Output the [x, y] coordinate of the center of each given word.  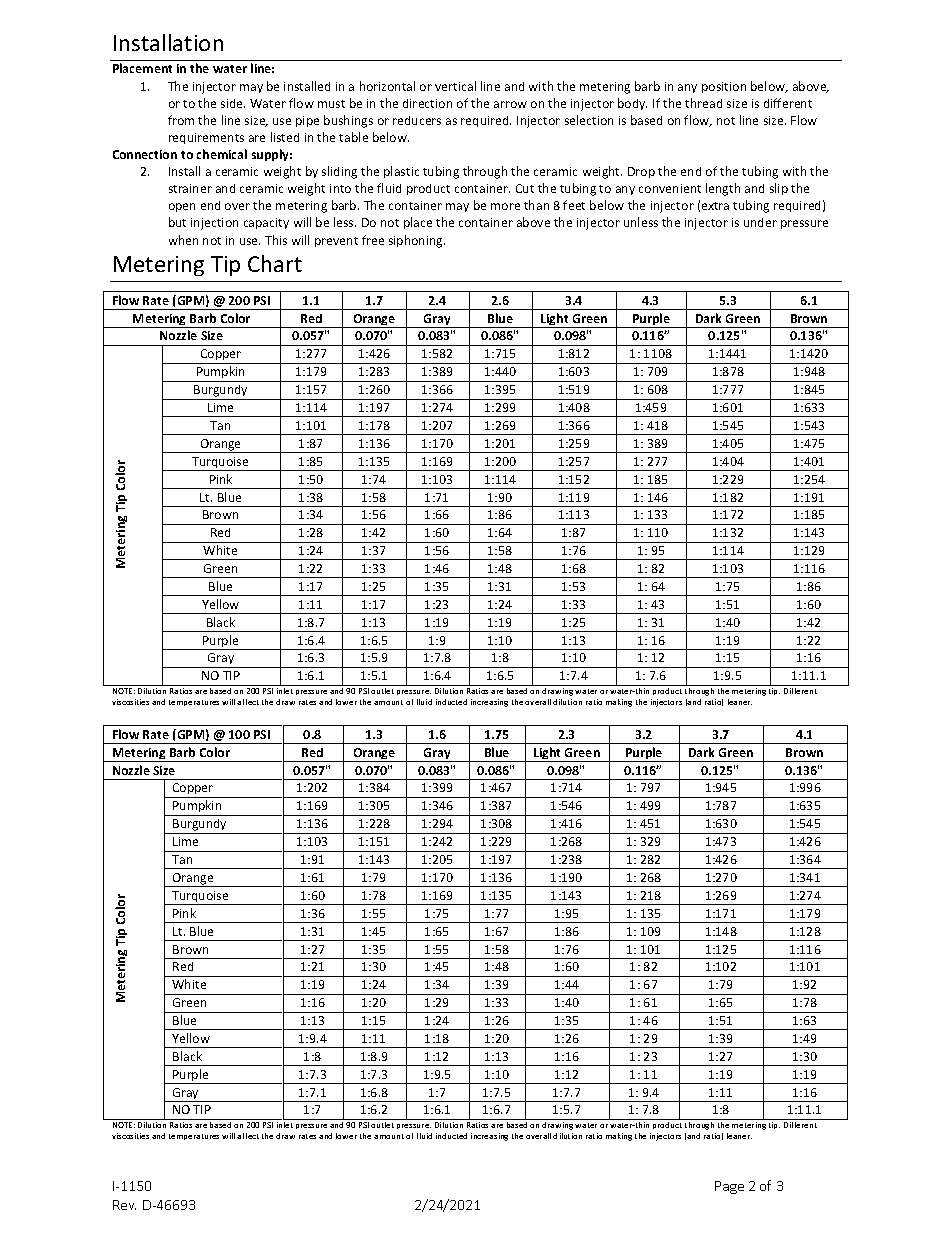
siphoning [417, 241]
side [233, 103]
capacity [266, 223]
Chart [275, 263]
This [276, 240]
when [183, 240]
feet [574, 205]
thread [703, 103]
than [536, 205]
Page [729, 1187]
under [760, 222]
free [373, 240]
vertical [455, 86]
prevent [336, 242]
